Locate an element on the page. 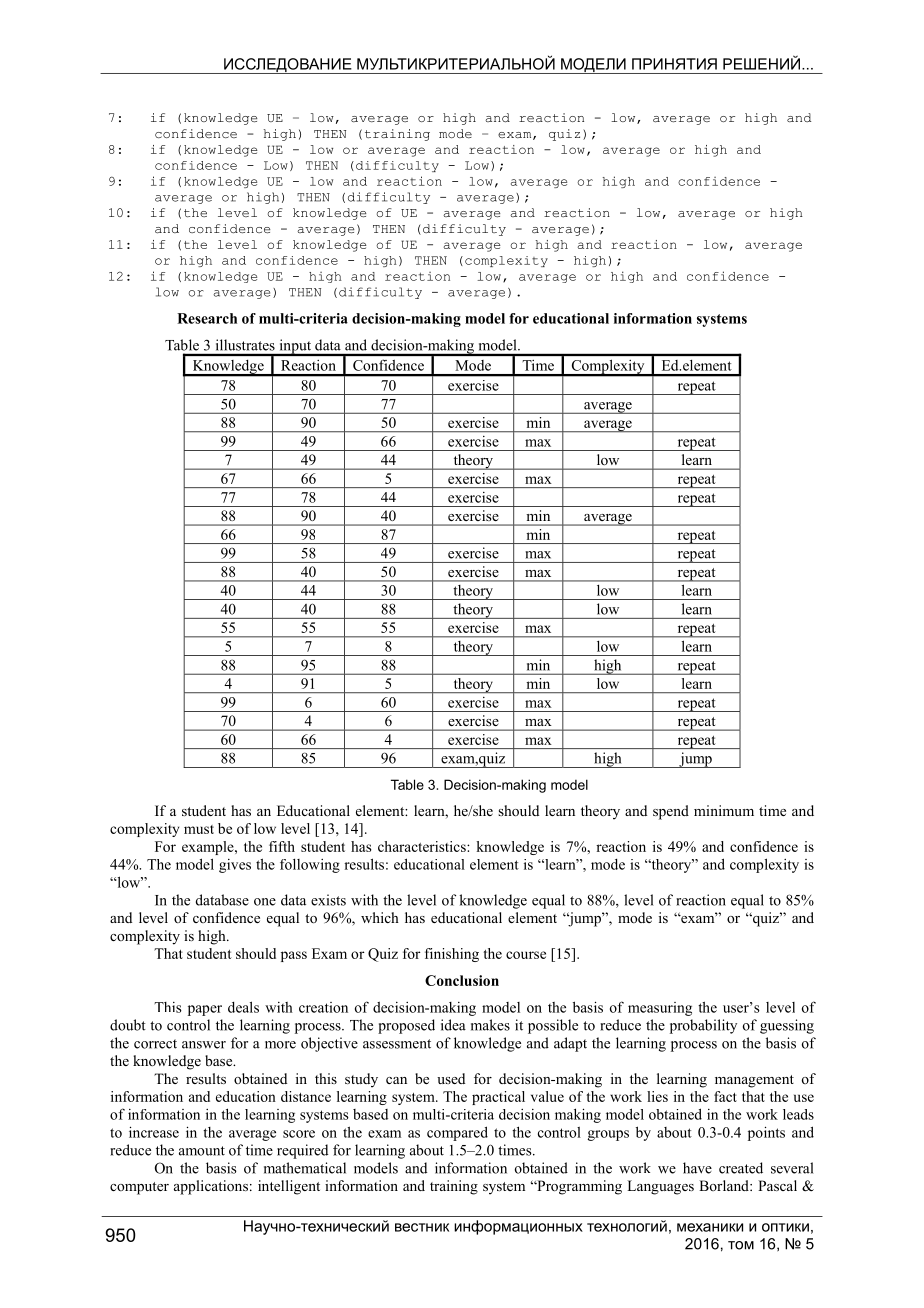 The height and width of the image is (1308, 924). characteristics is located at coordinates (423, 846).
